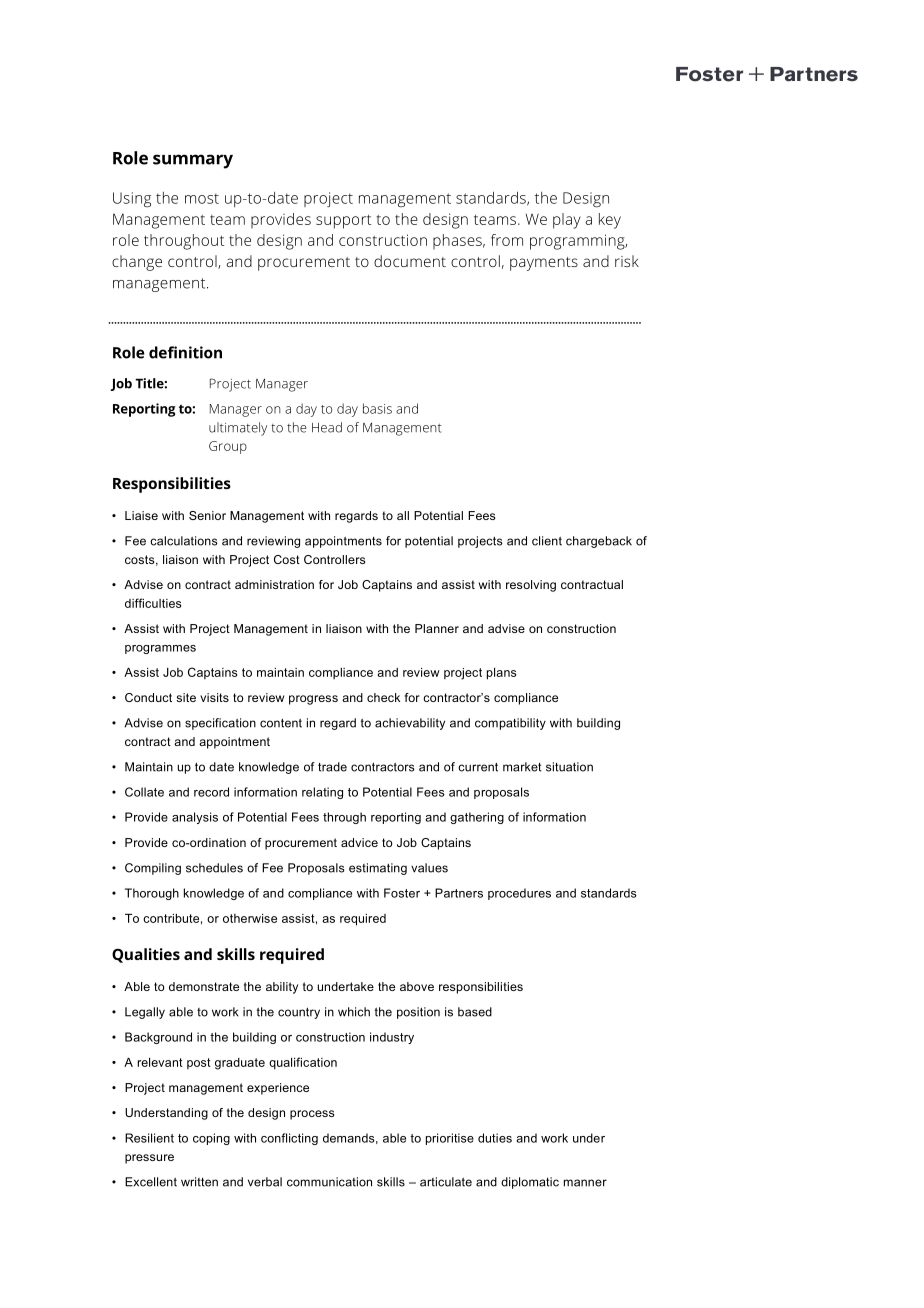 Image resolution: width=924 pixels, height=1308 pixels. What do you see at coordinates (383, 697) in the screenshot?
I see `check` at bounding box center [383, 697].
